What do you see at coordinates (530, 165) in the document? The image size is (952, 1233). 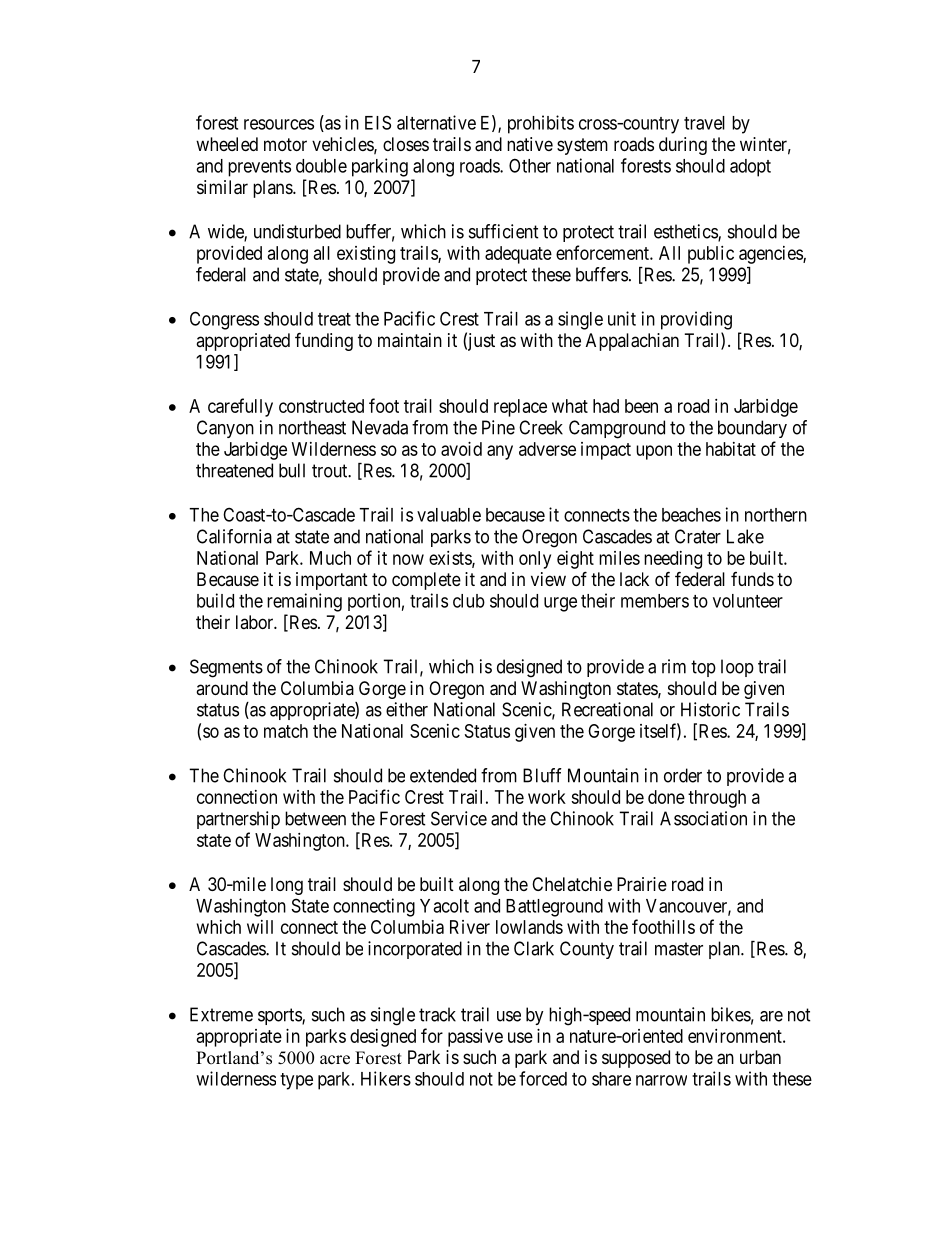 I see `Other` at bounding box center [530, 165].
